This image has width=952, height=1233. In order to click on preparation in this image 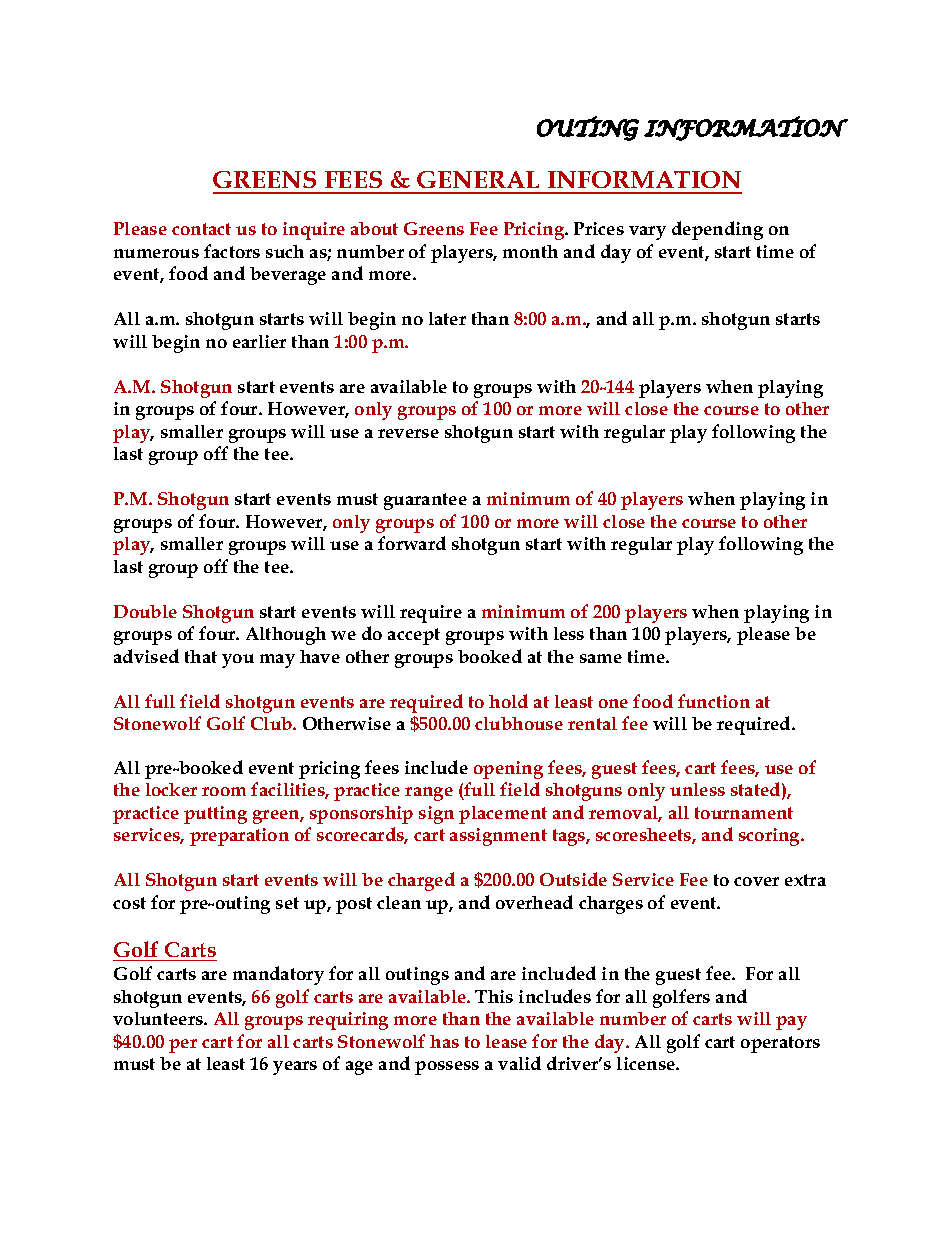, I will do `click(239, 837)`.
